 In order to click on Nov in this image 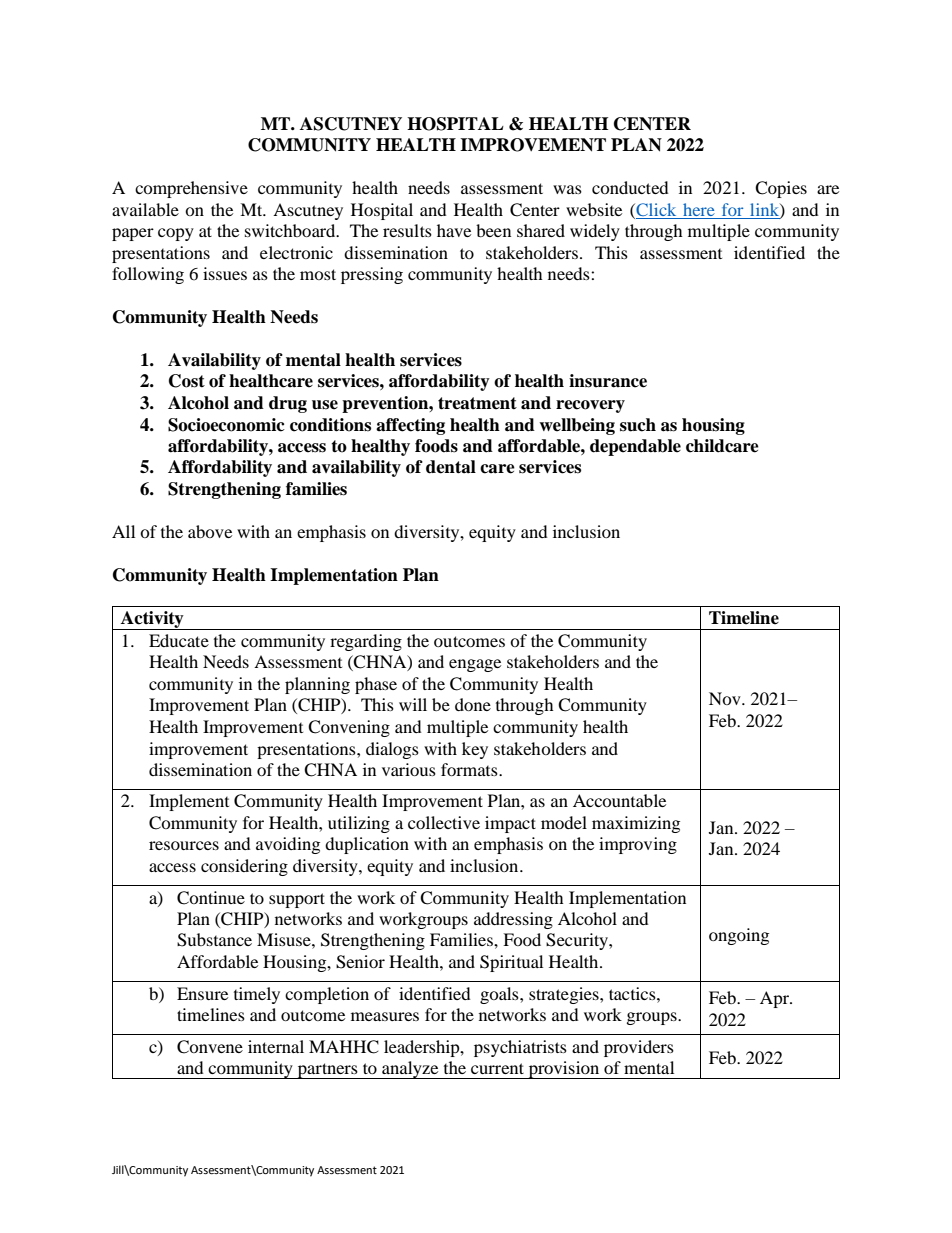, I will do `click(726, 698)`.
